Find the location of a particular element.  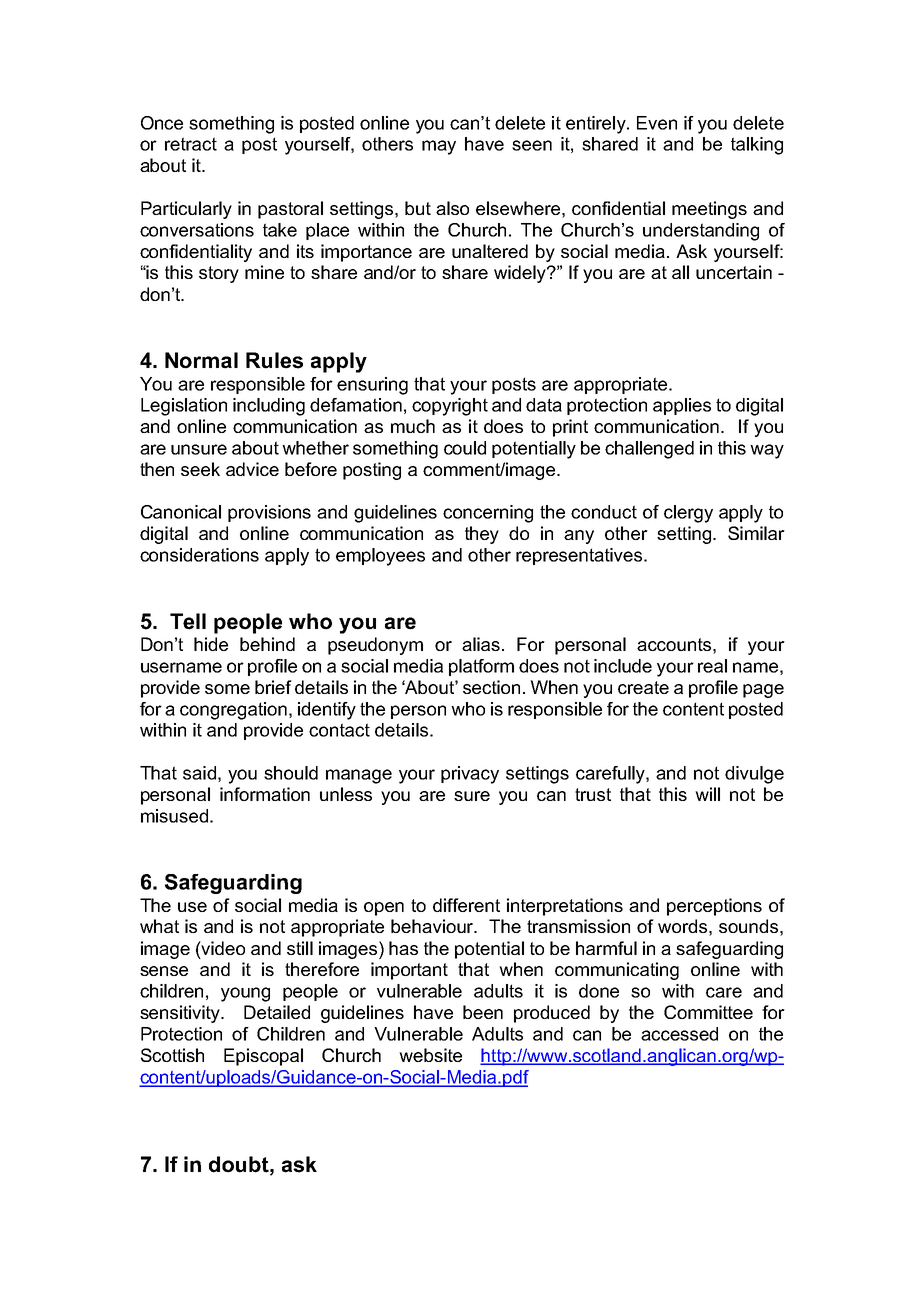

been is located at coordinates (483, 1012).
